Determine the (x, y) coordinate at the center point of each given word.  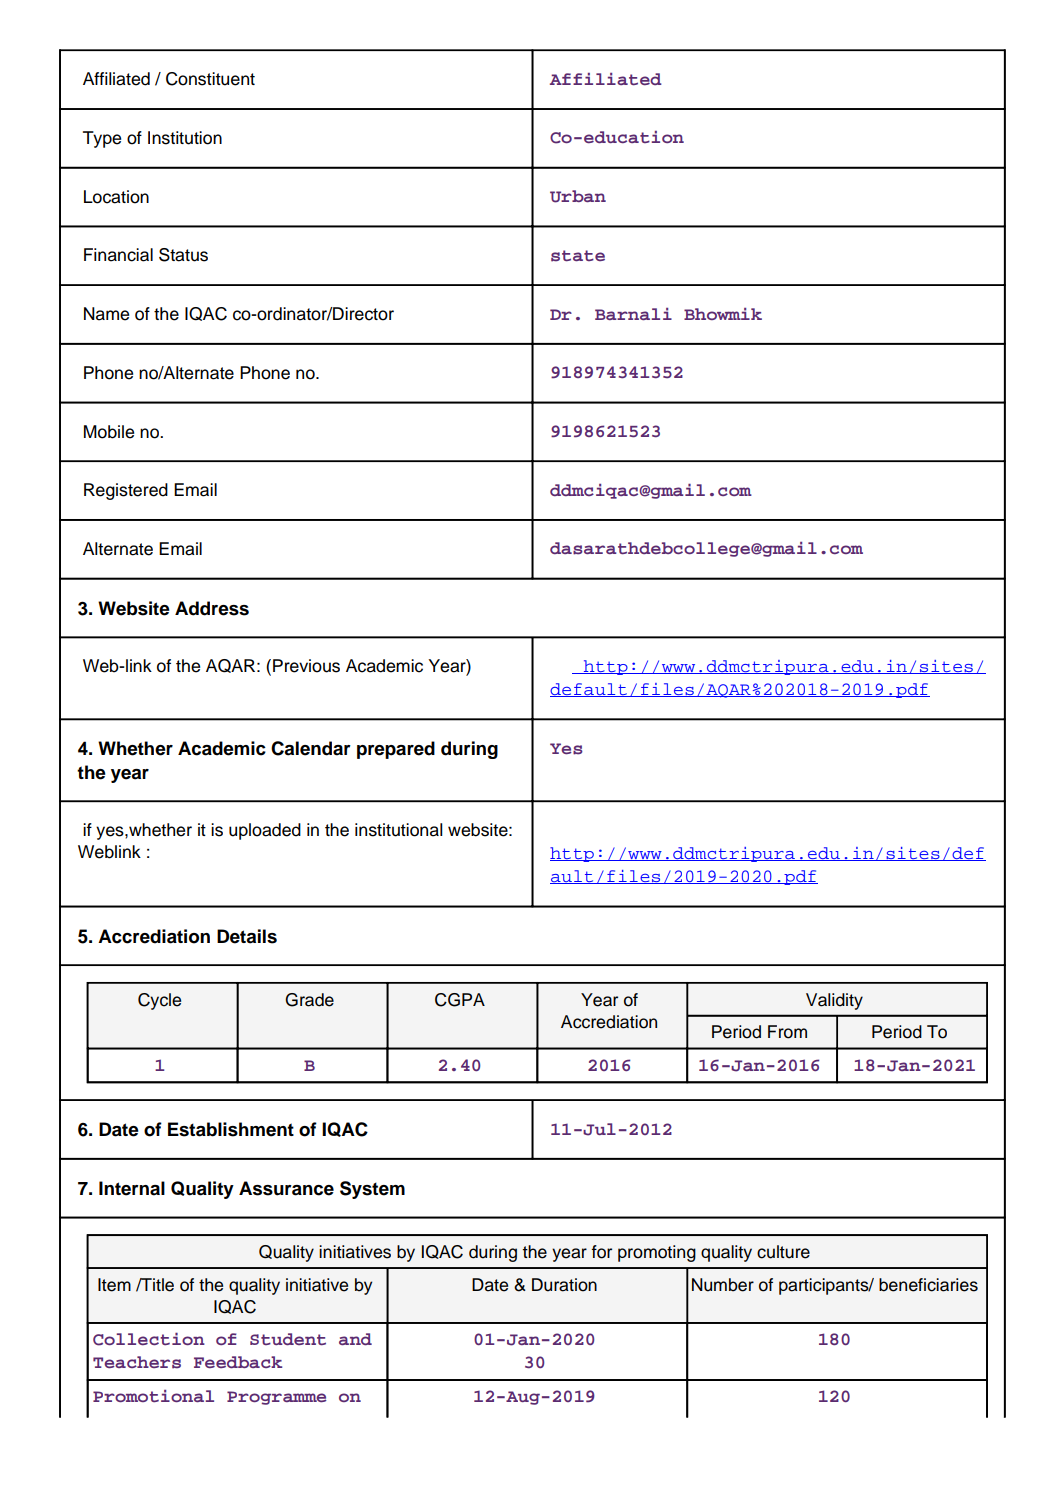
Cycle (159, 1001)
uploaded (265, 831)
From (787, 1032)
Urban (578, 196)
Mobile (109, 432)
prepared (396, 750)
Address (212, 608)
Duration (564, 1285)
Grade (309, 1000)
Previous (306, 666)
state (578, 256)
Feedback (238, 1362)
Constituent (210, 79)
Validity (834, 1001)
